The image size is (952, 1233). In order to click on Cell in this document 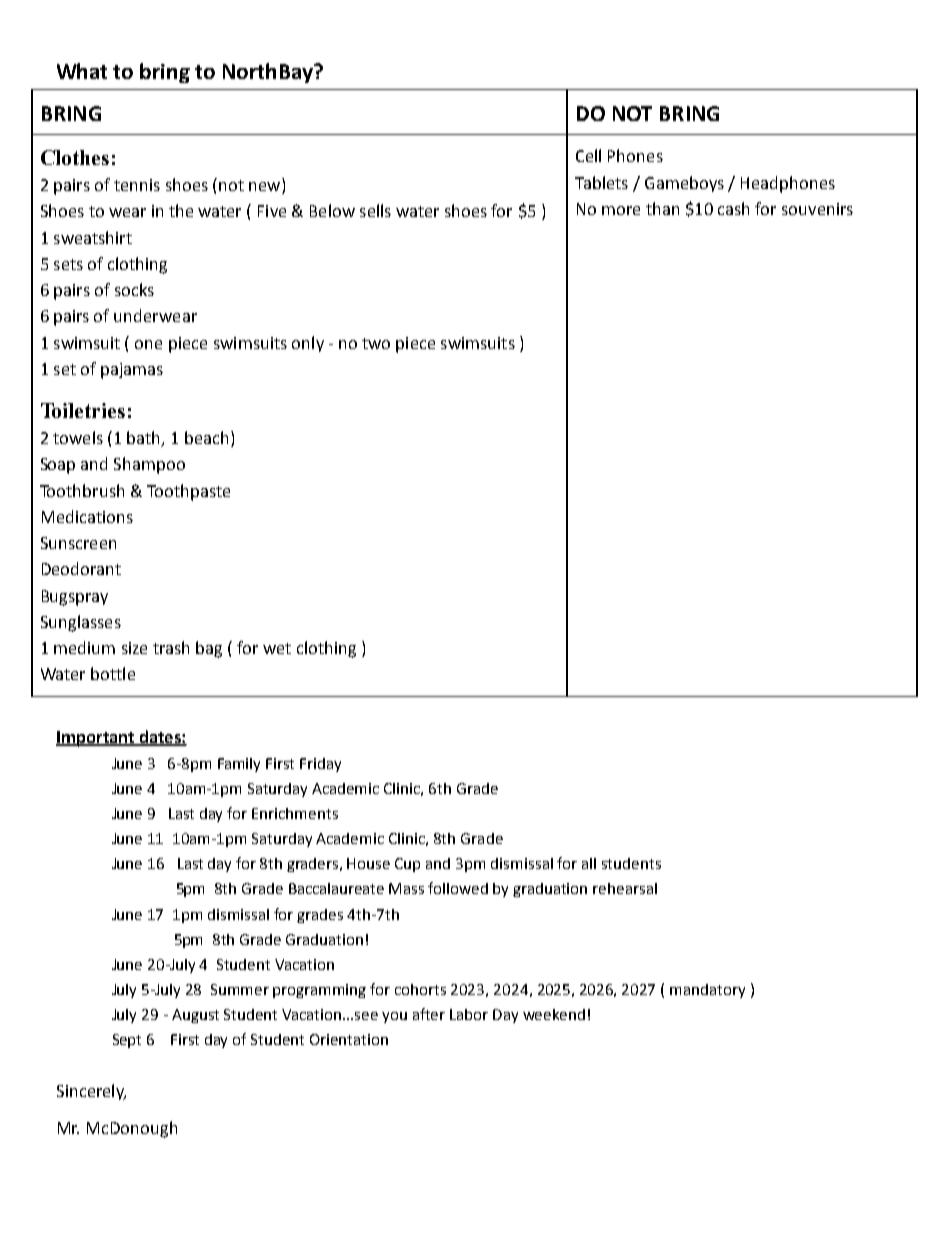, I will do `click(588, 155)`.
